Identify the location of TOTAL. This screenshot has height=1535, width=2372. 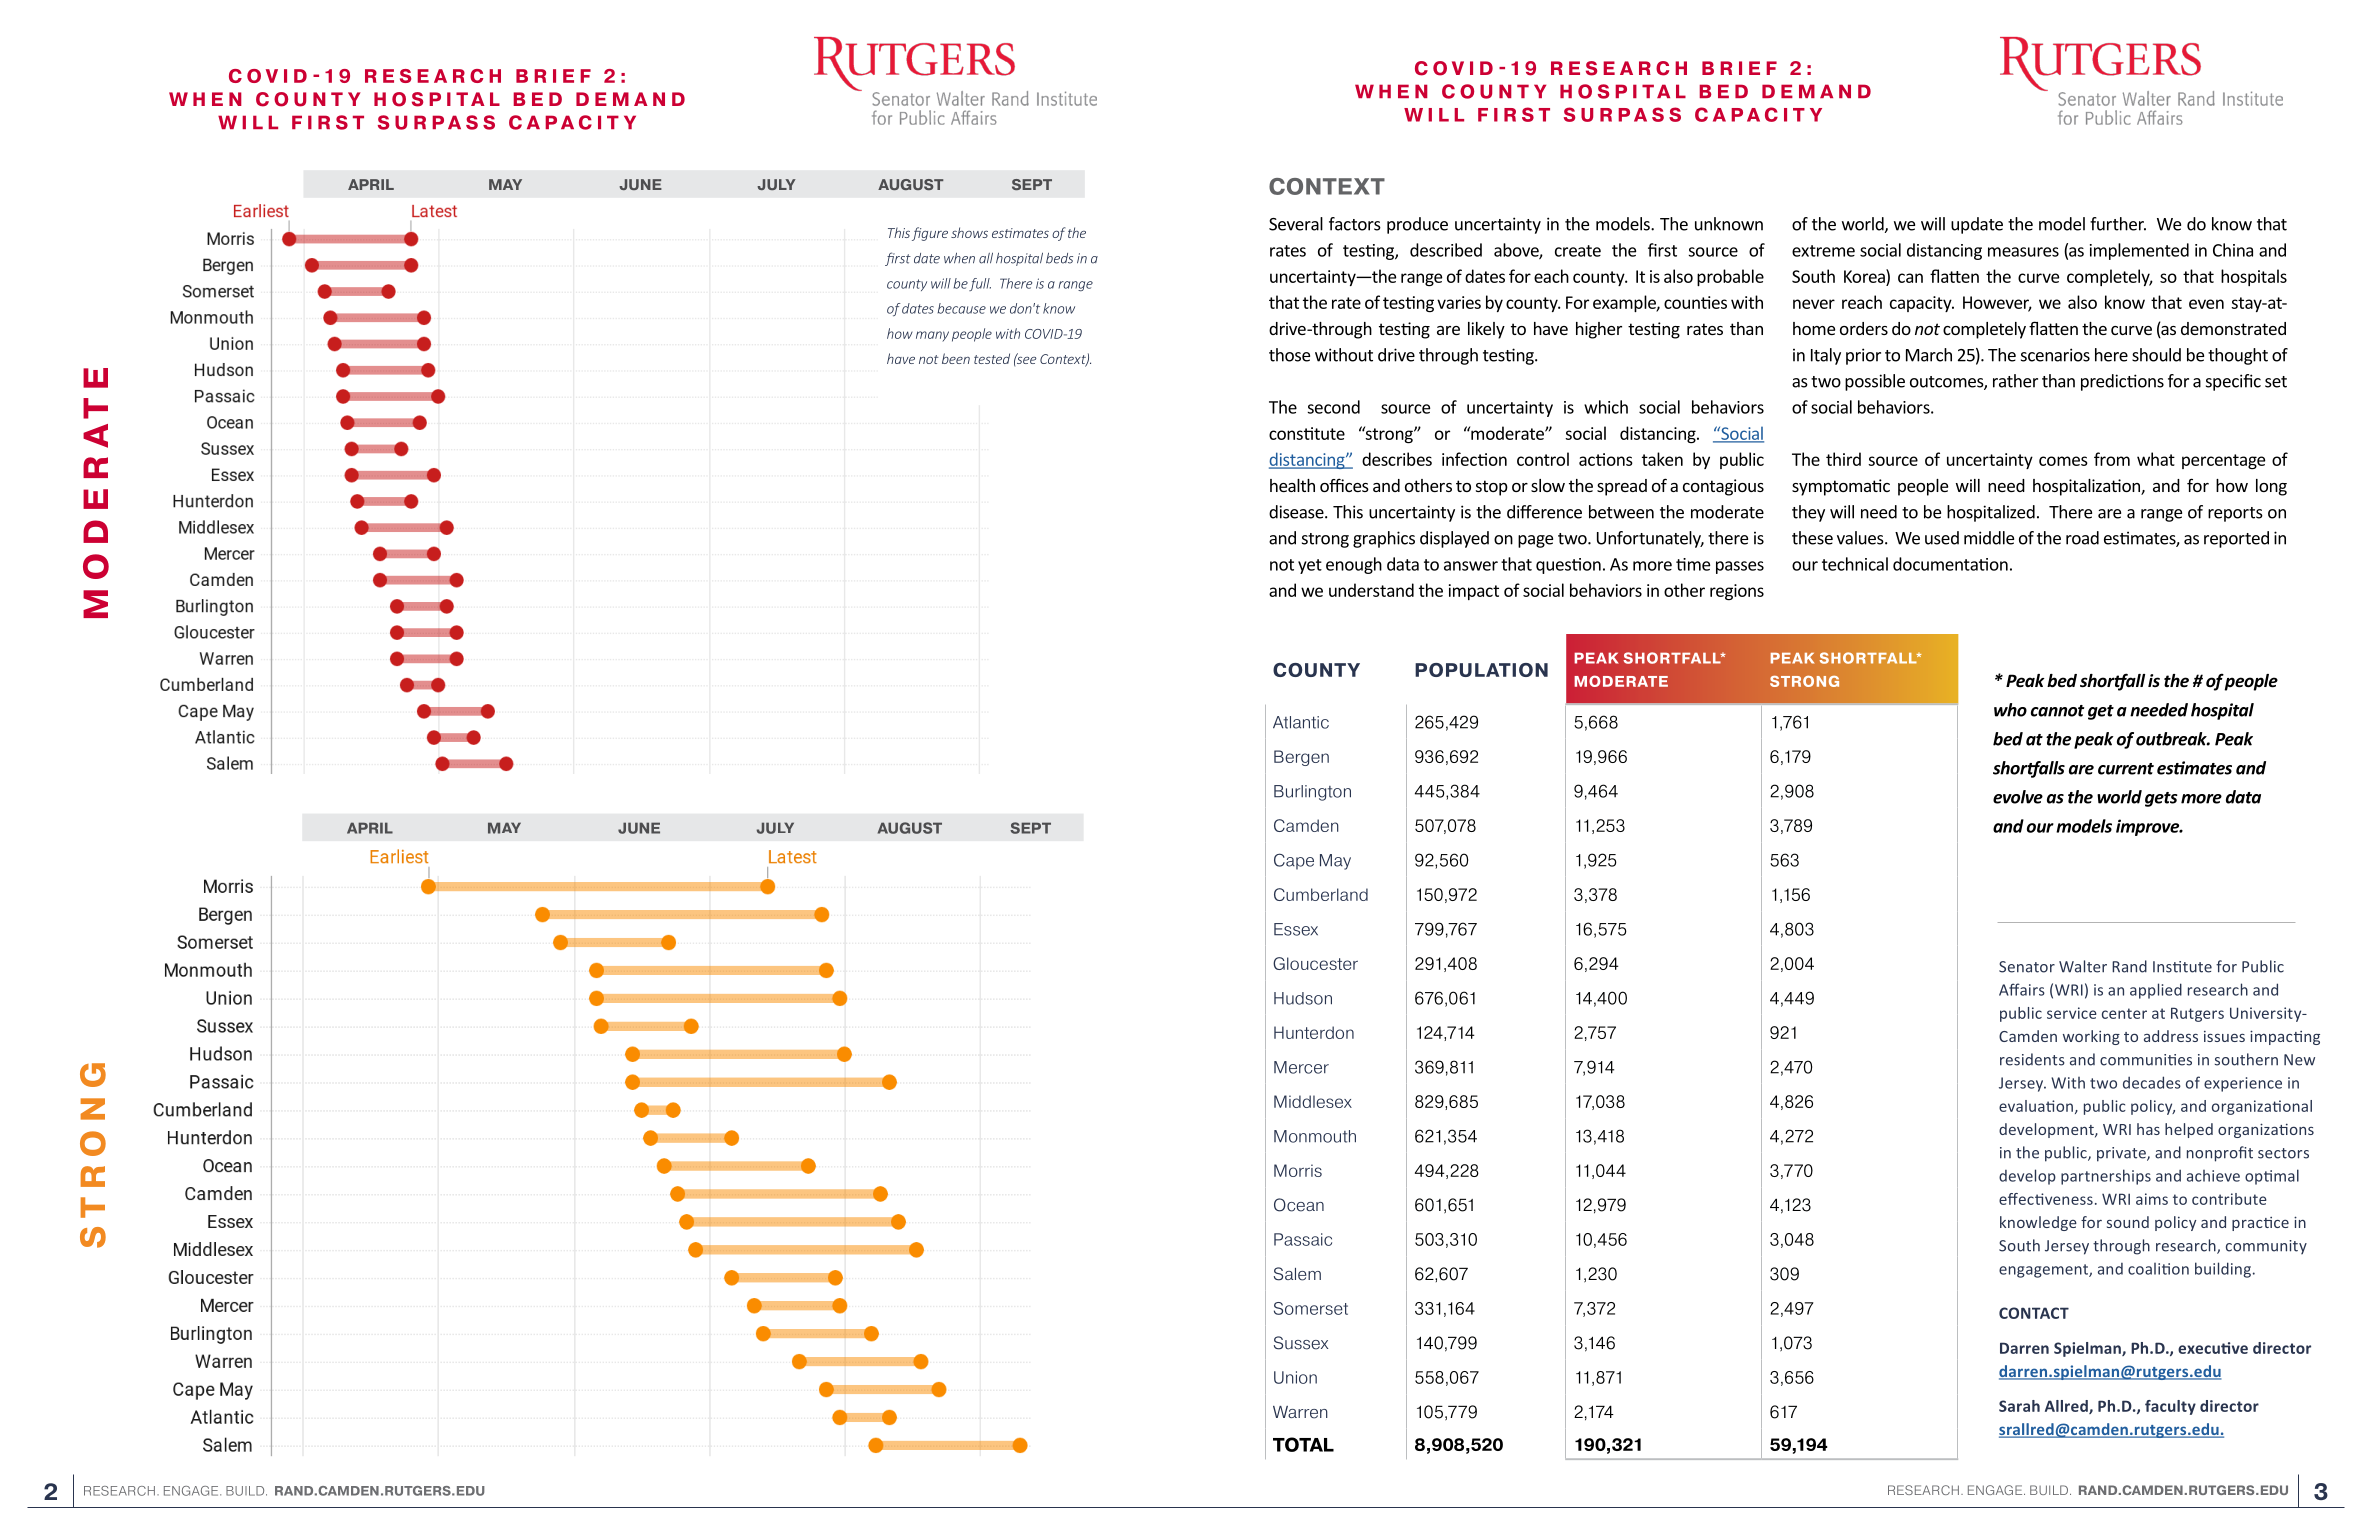
(1303, 1444).
